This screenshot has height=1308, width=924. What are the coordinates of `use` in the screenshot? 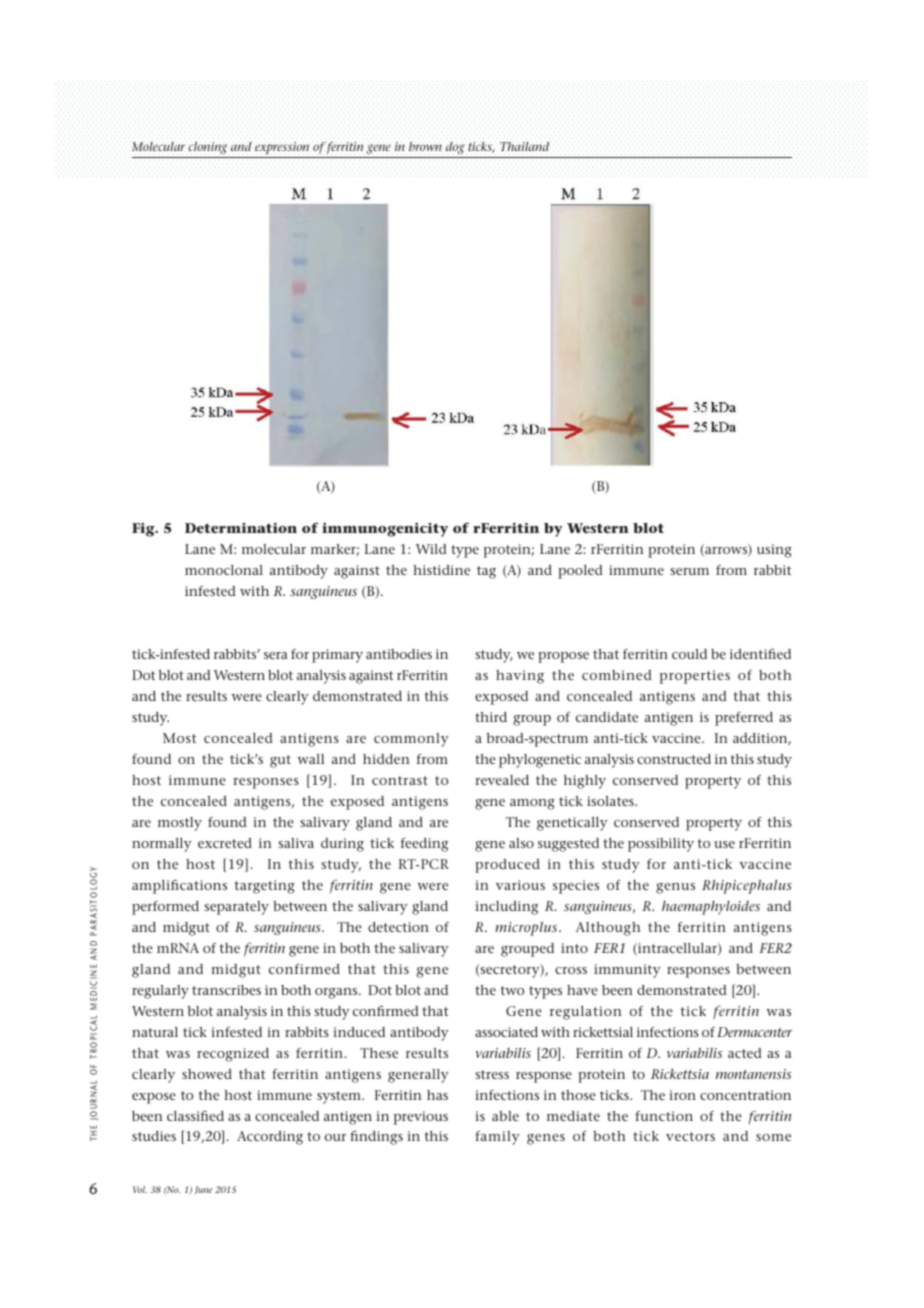 It's located at (724, 844).
